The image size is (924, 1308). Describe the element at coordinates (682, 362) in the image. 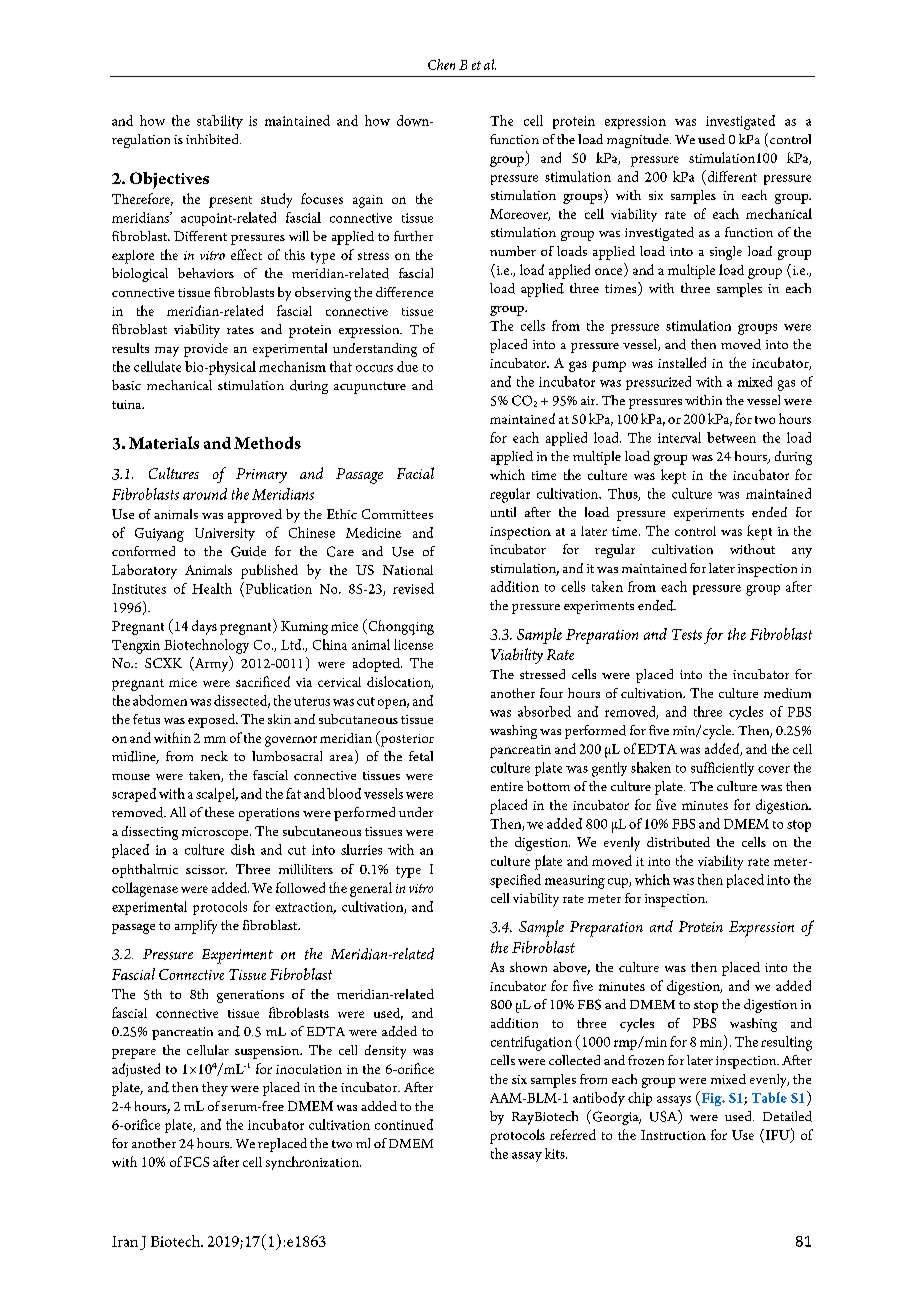

I see `installed` at that location.
